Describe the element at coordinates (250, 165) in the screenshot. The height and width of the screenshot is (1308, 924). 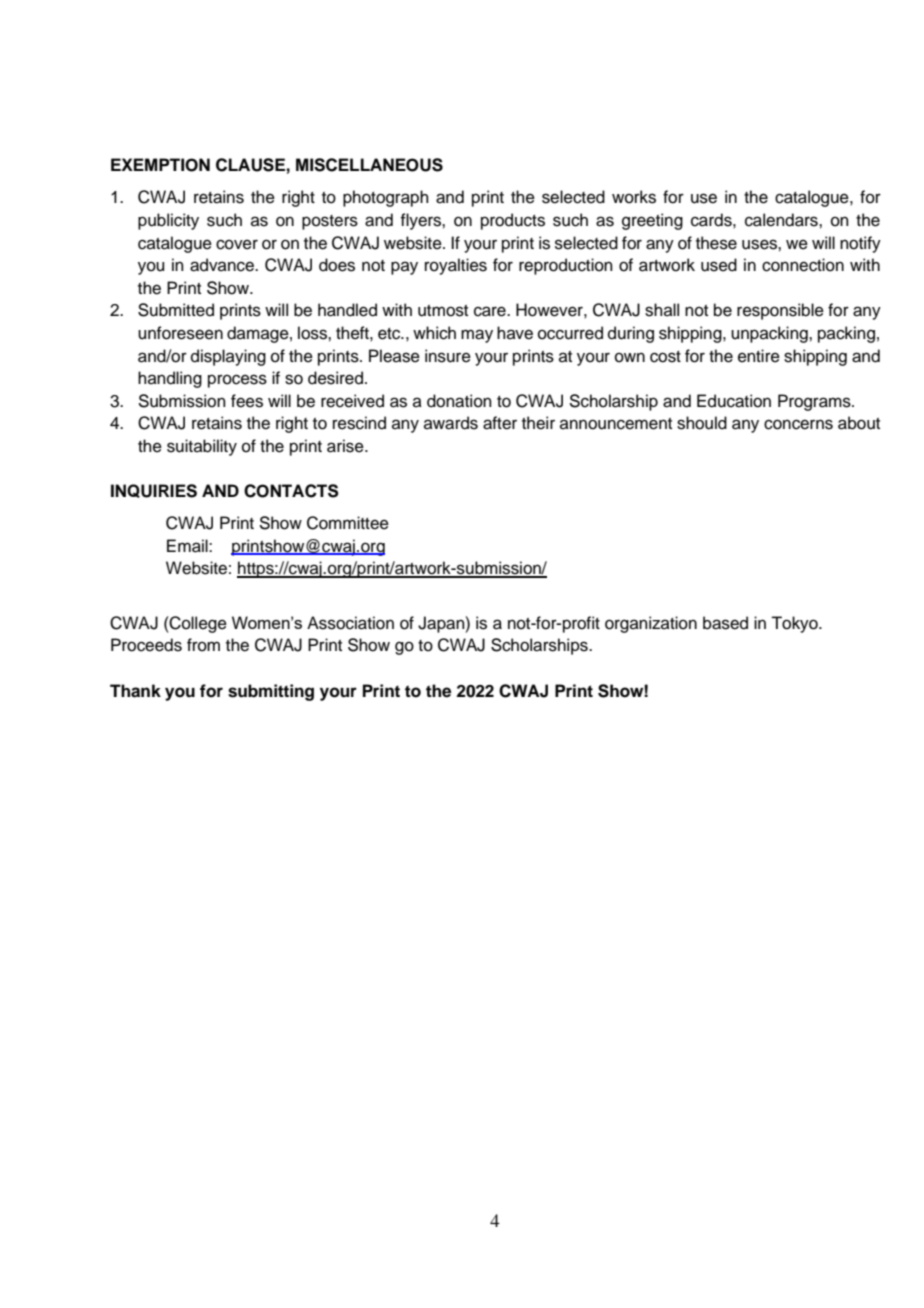
I see `CLAUSE` at that location.
